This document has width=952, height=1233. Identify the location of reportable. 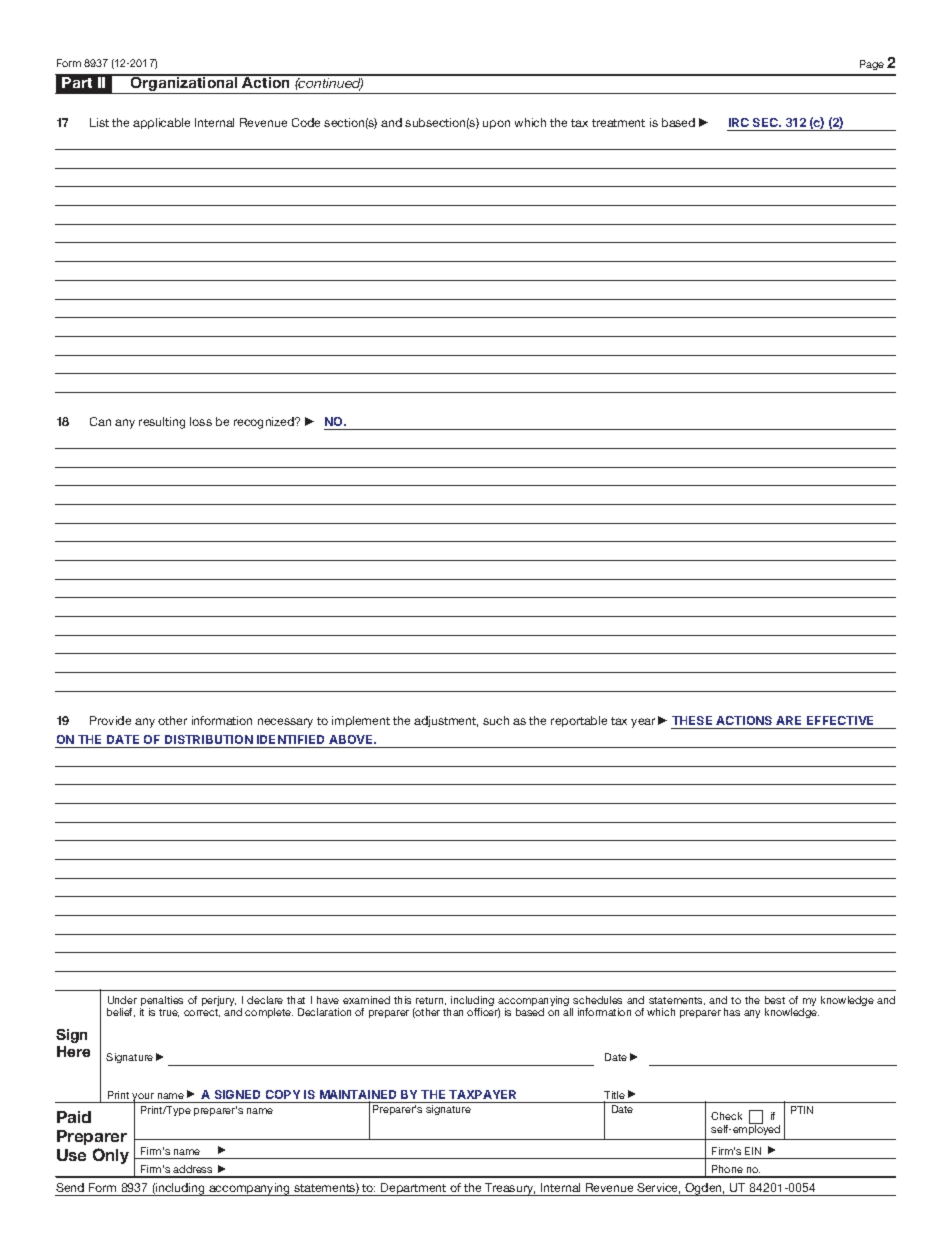
(579, 721).
